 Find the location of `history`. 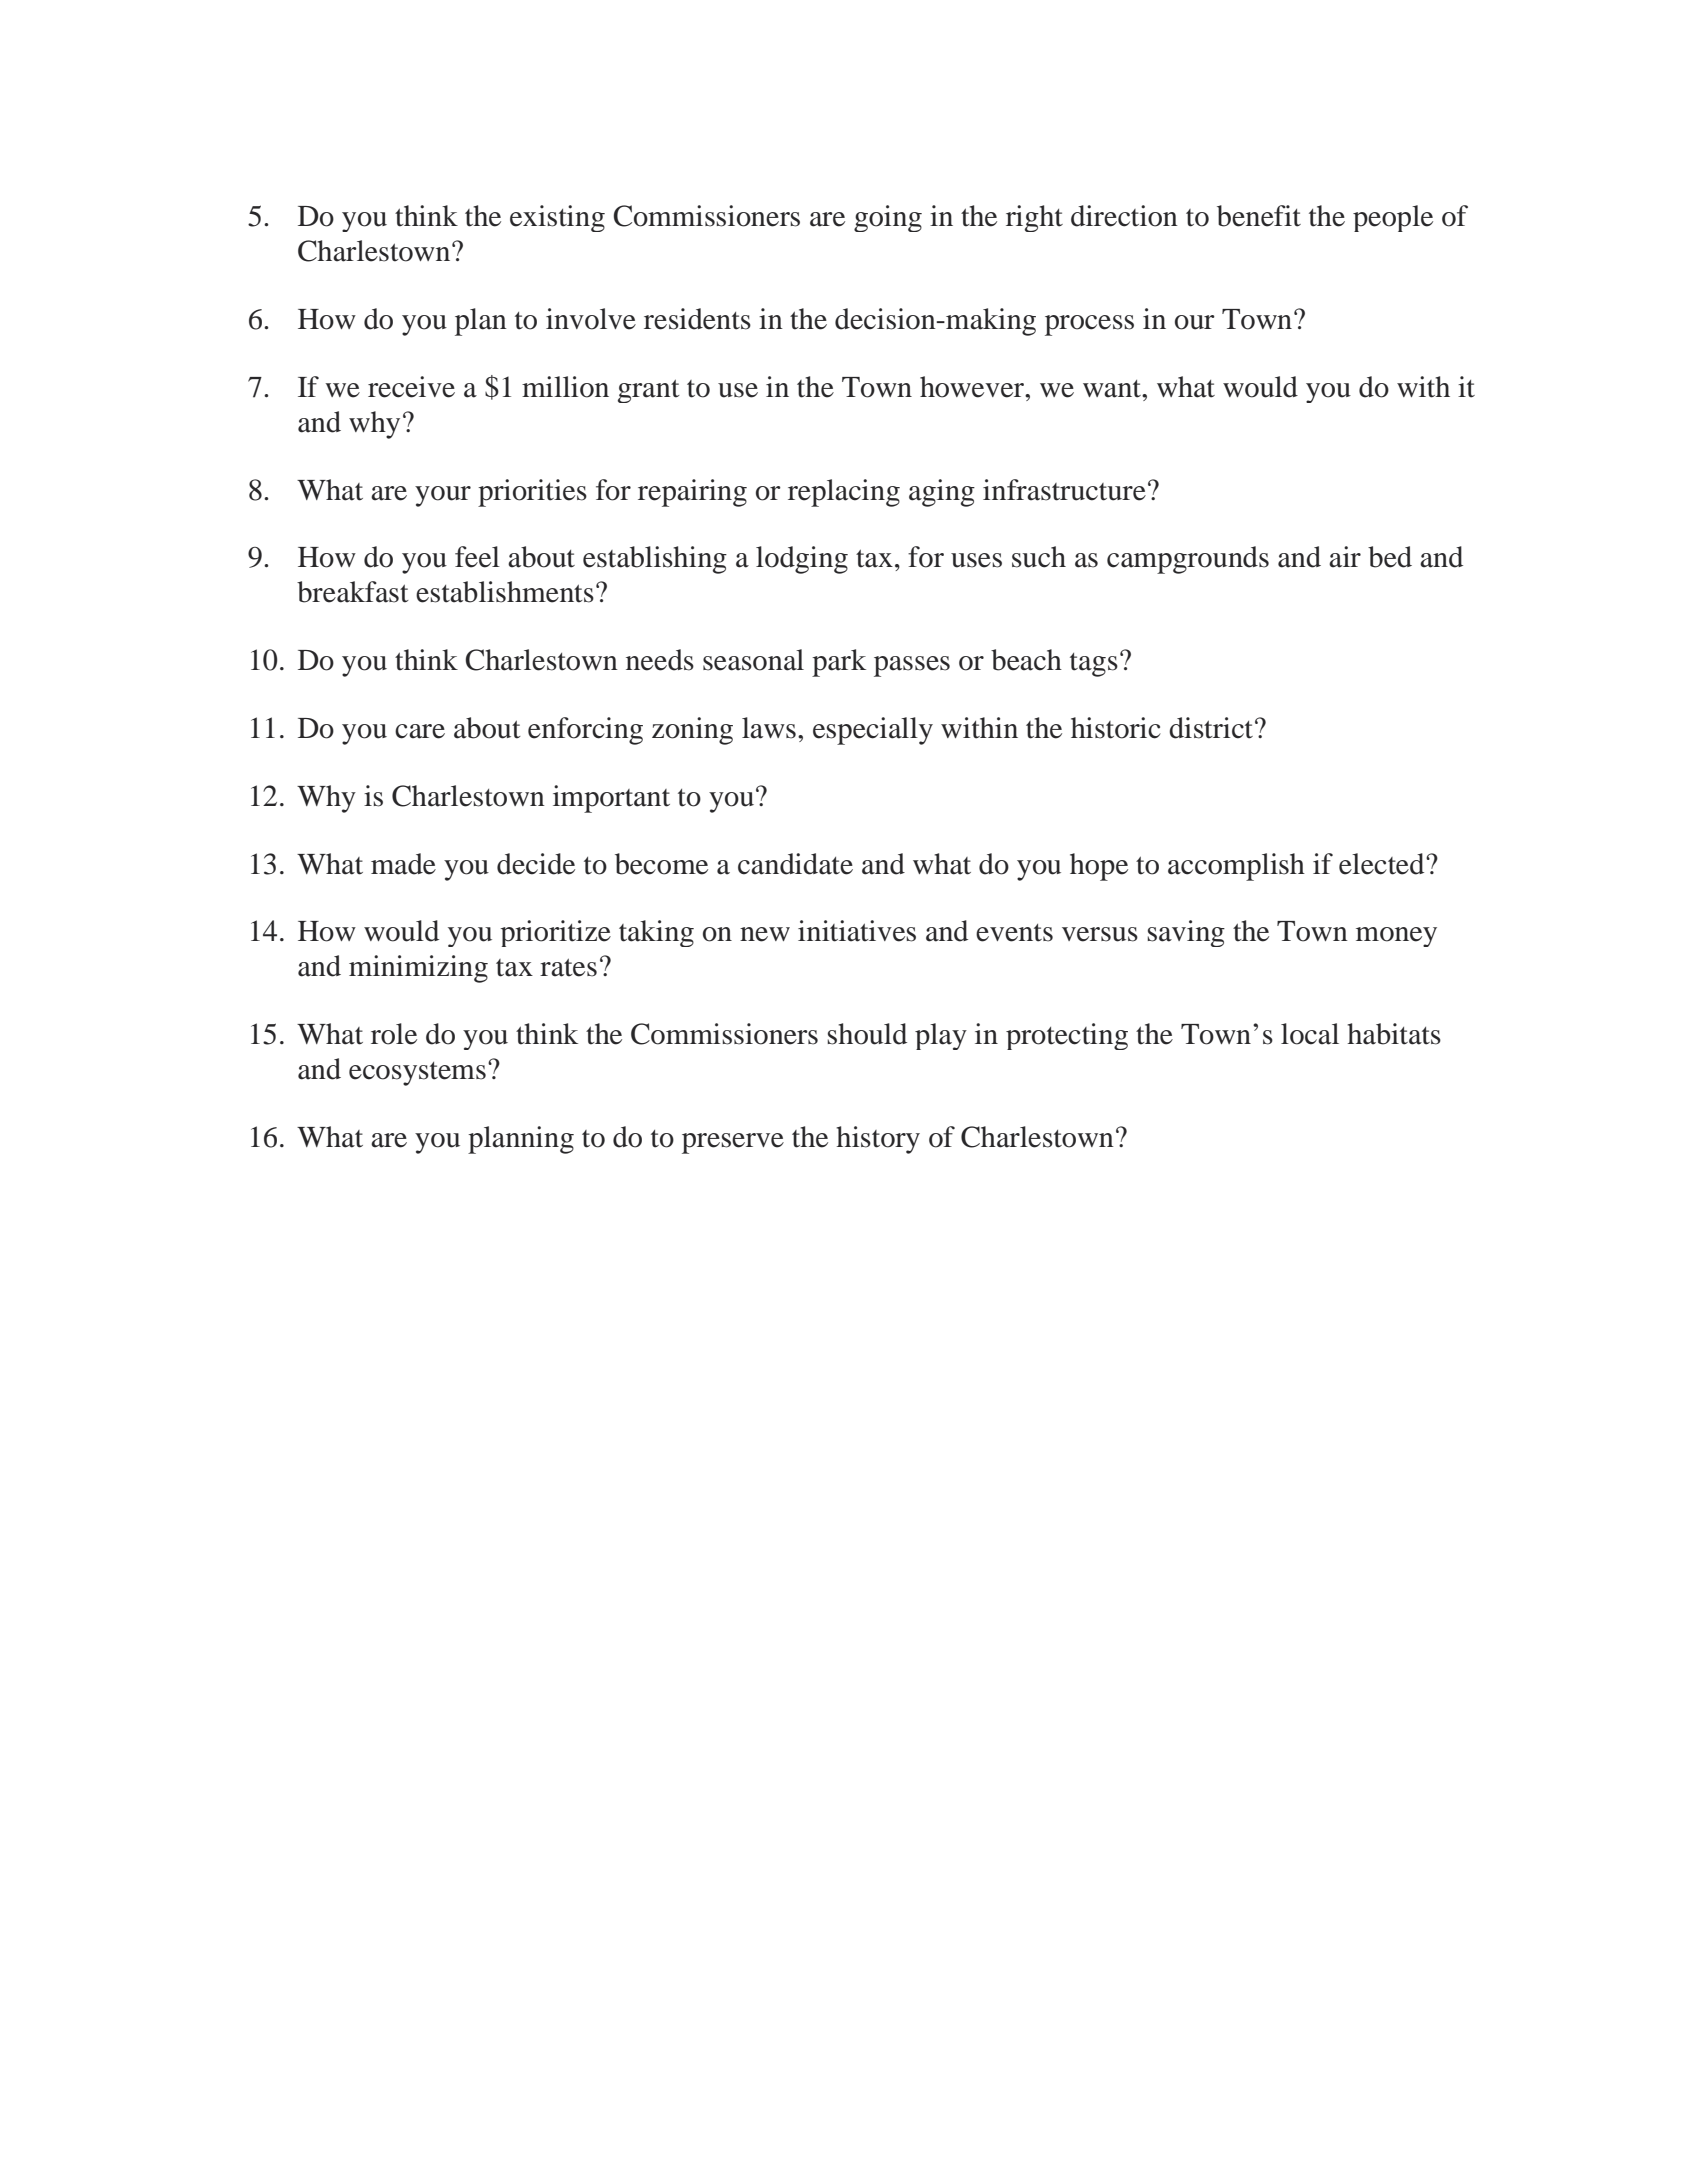

history is located at coordinates (878, 1140).
